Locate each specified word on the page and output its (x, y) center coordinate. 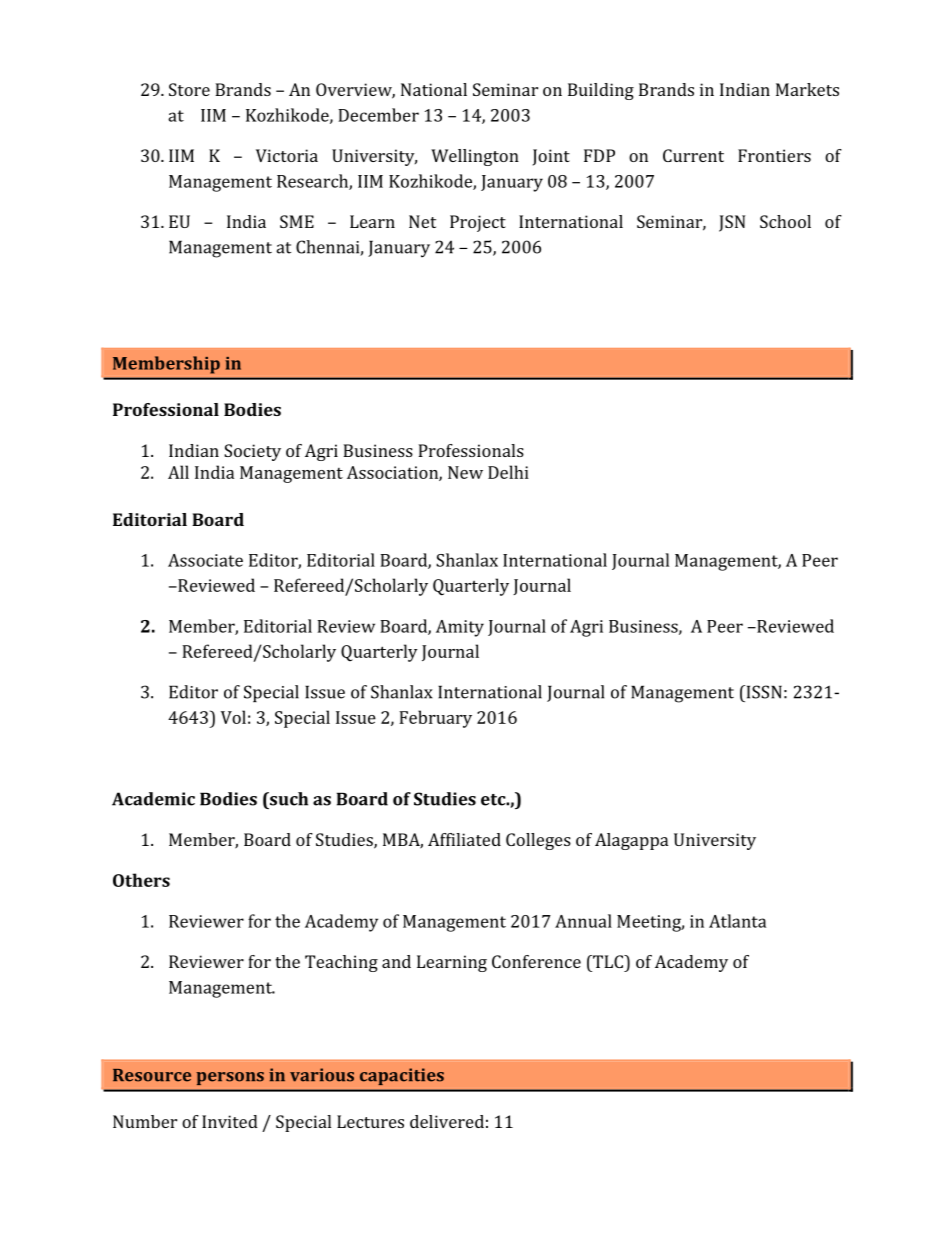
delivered (447, 1121)
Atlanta (737, 921)
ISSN (763, 692)
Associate (205, 560)
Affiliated (464, 839)
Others (141, 880)
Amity (460, 628)
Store (189, 89)
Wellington (475, 157)
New (465, 472)
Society (252, 452)
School (785, 221)
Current (693, 155)
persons (230, 1078)
